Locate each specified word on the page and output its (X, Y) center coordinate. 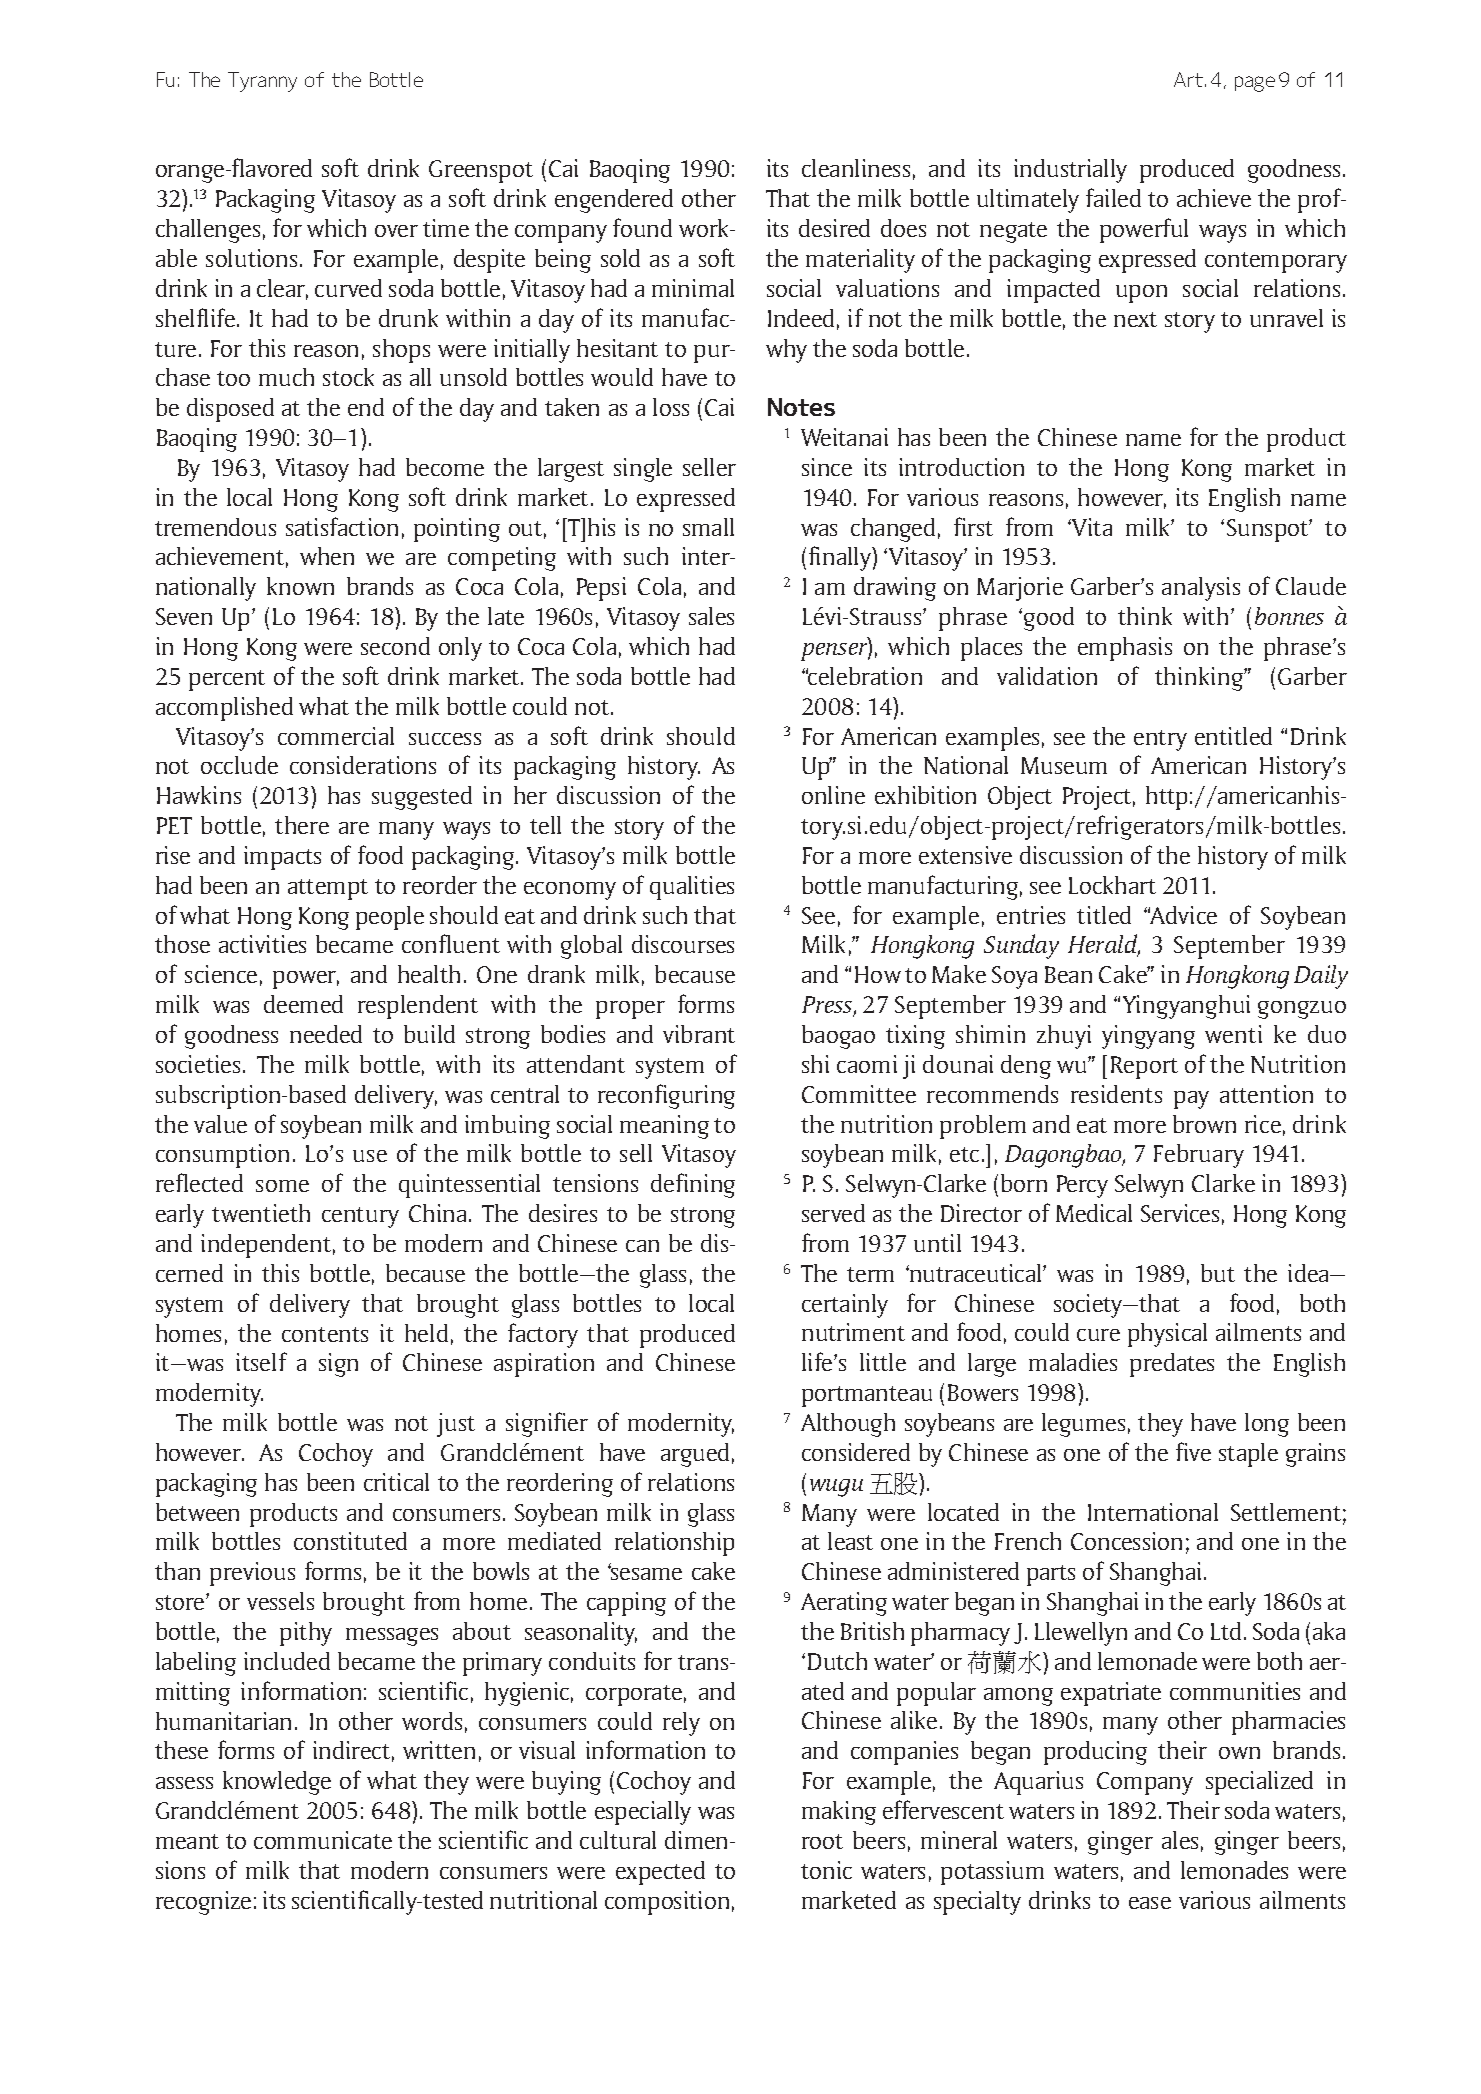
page (1255, 84)
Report (1144, 1067)
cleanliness (856, 168)
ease (1150, 1903)
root (822, 1841)
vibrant (699, 1034)
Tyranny (262, 82)
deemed (303, 1004)
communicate (323, 1840)
